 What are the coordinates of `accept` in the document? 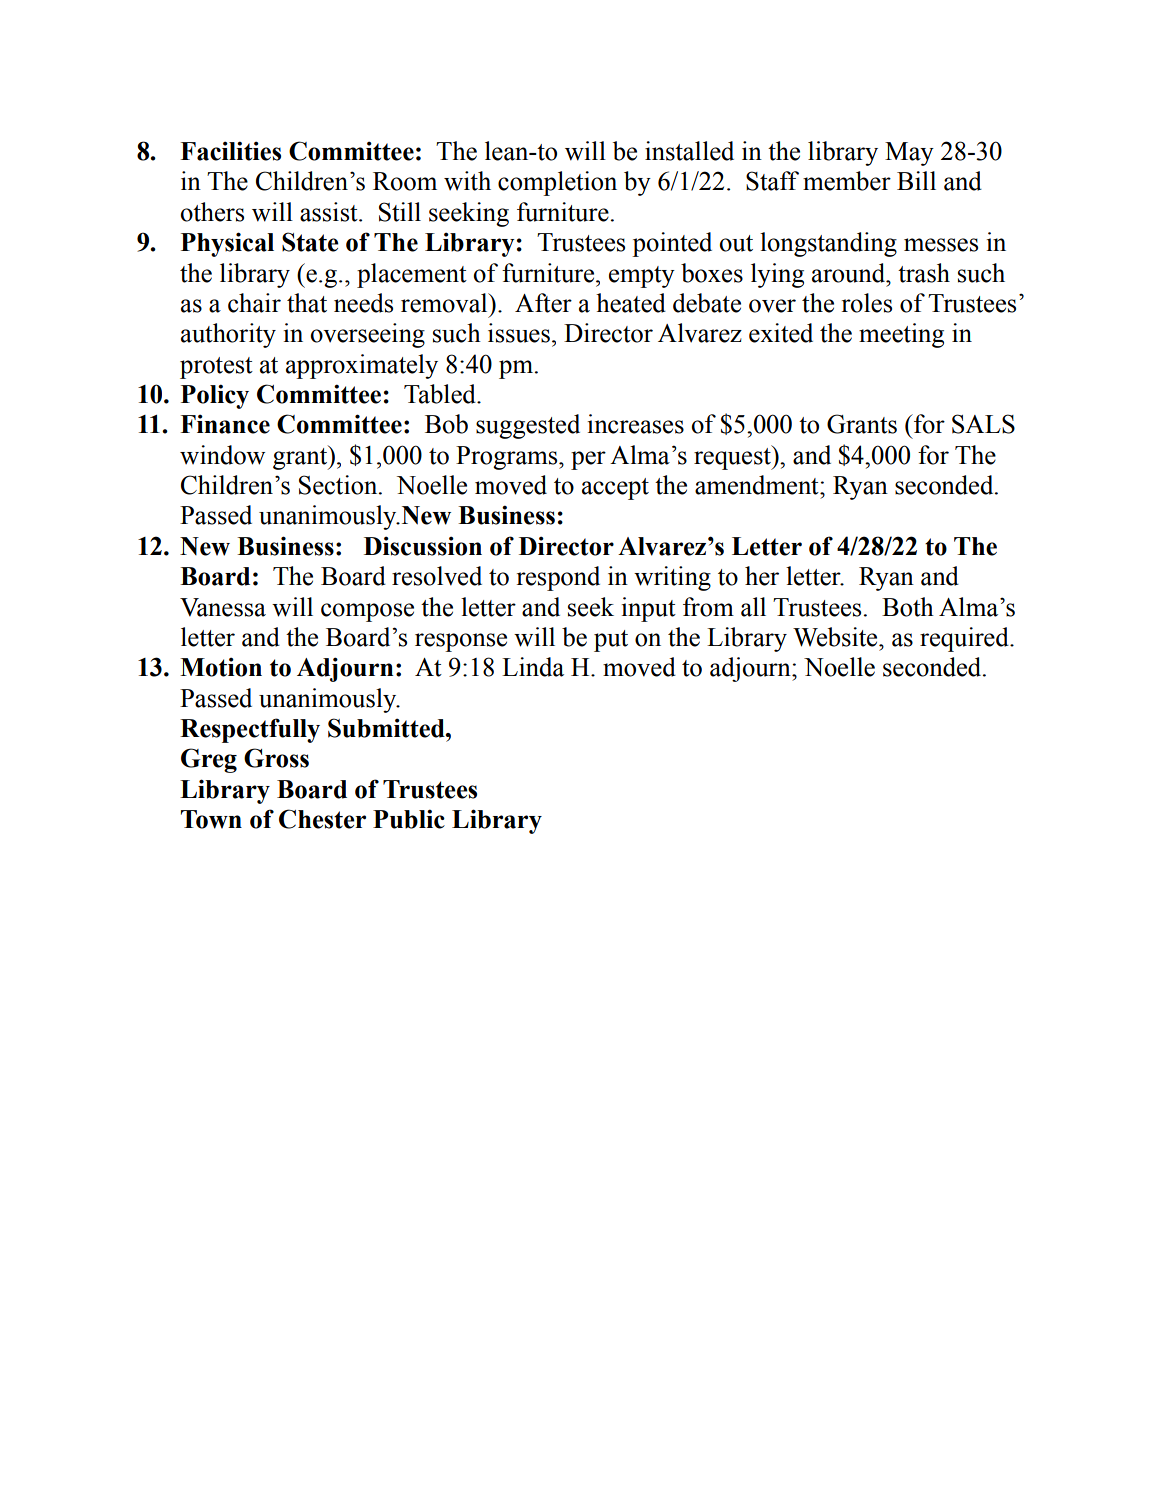 It's located at (615, 489).
